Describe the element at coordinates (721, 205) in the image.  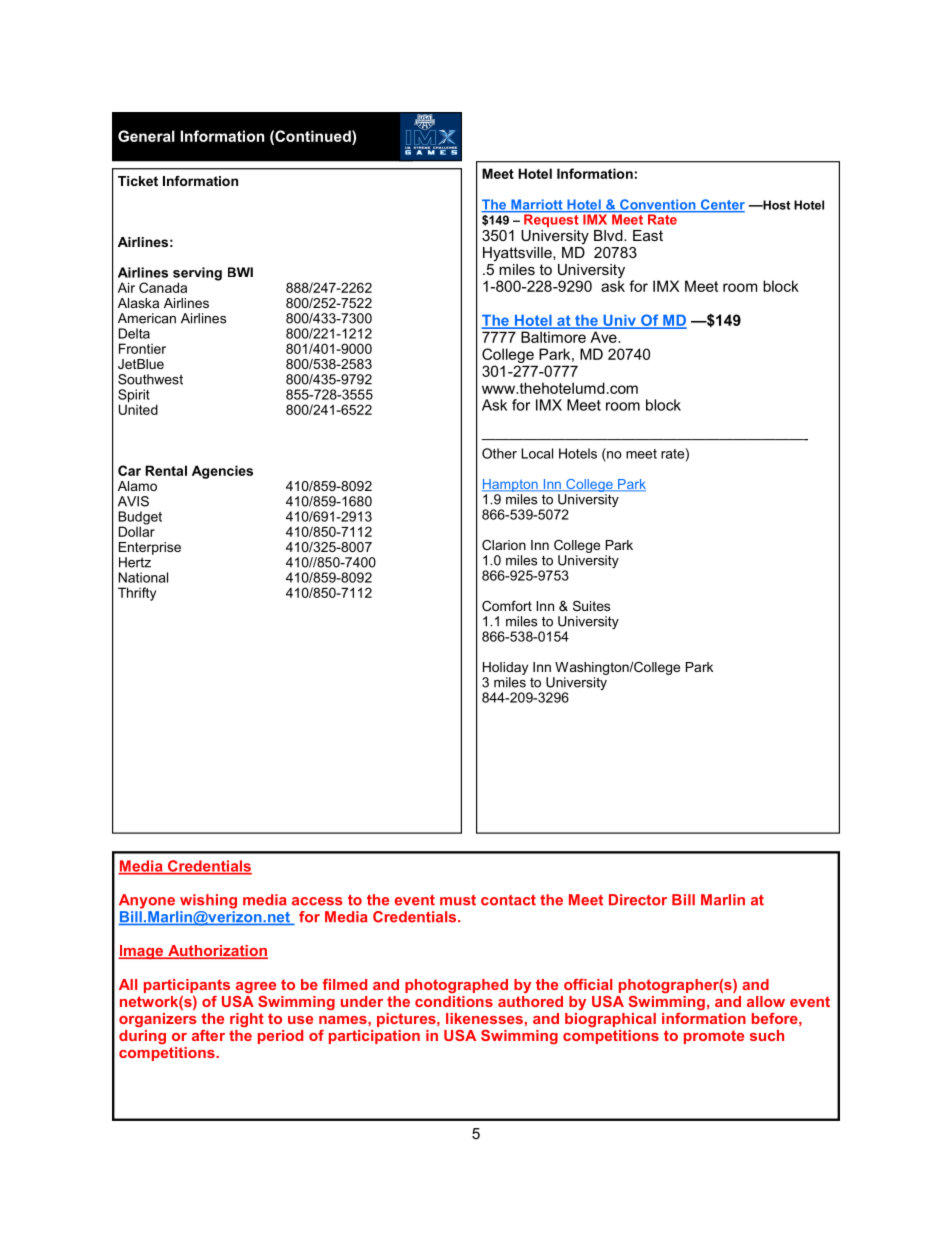
I see `Center` at that location.
